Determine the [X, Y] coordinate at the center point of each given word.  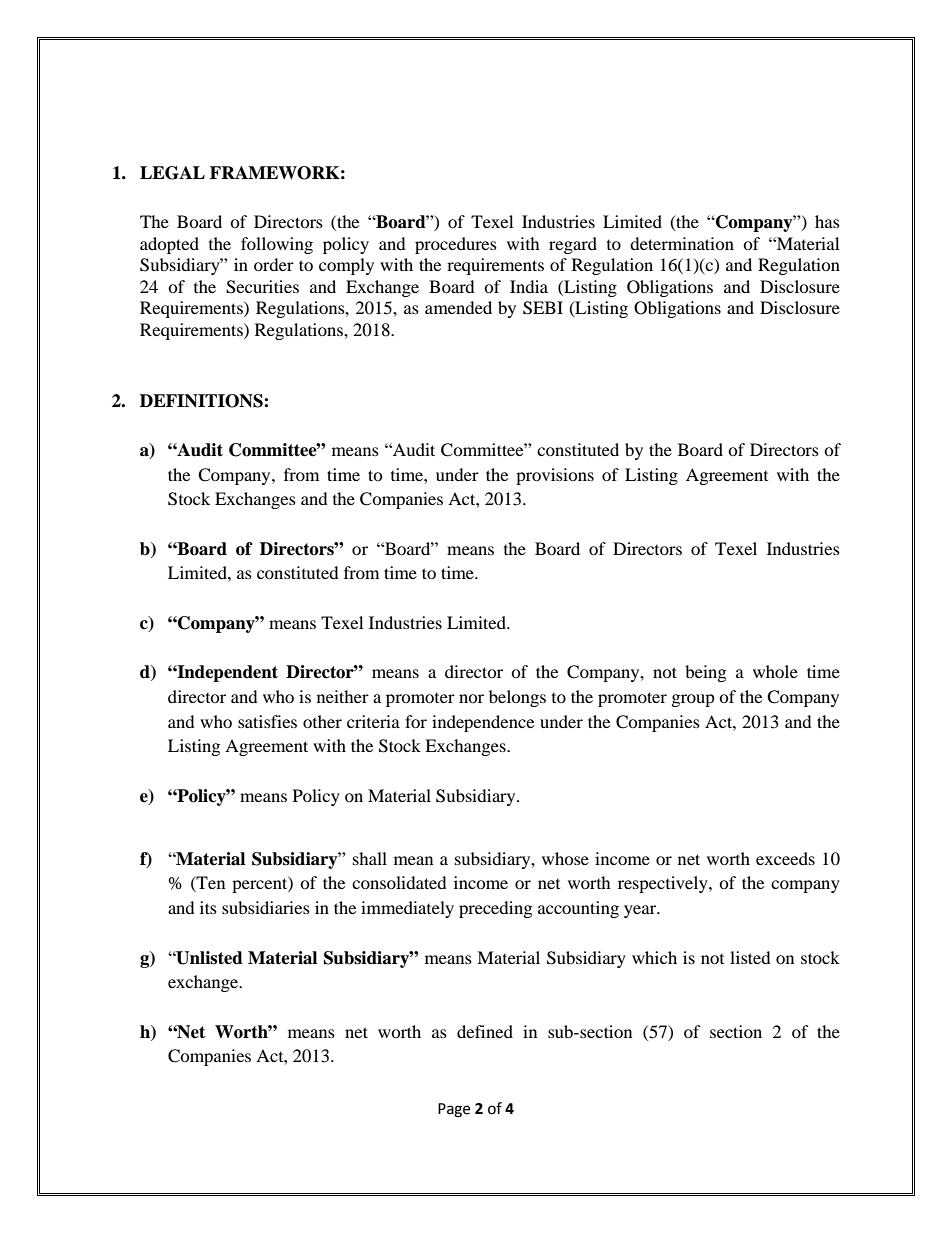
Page [454, 1110]
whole [775, 671]
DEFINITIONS [202, 401]
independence [483, 723]
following [277, 245]
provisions [555, 476]
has [827, 221]
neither [343, 696]
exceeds [785, 858]
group [693, 700]
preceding [495, 909]
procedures [456, 245]
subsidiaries [266, 907]
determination [682, 243]
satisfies [267, 721]
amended [458, 307]
